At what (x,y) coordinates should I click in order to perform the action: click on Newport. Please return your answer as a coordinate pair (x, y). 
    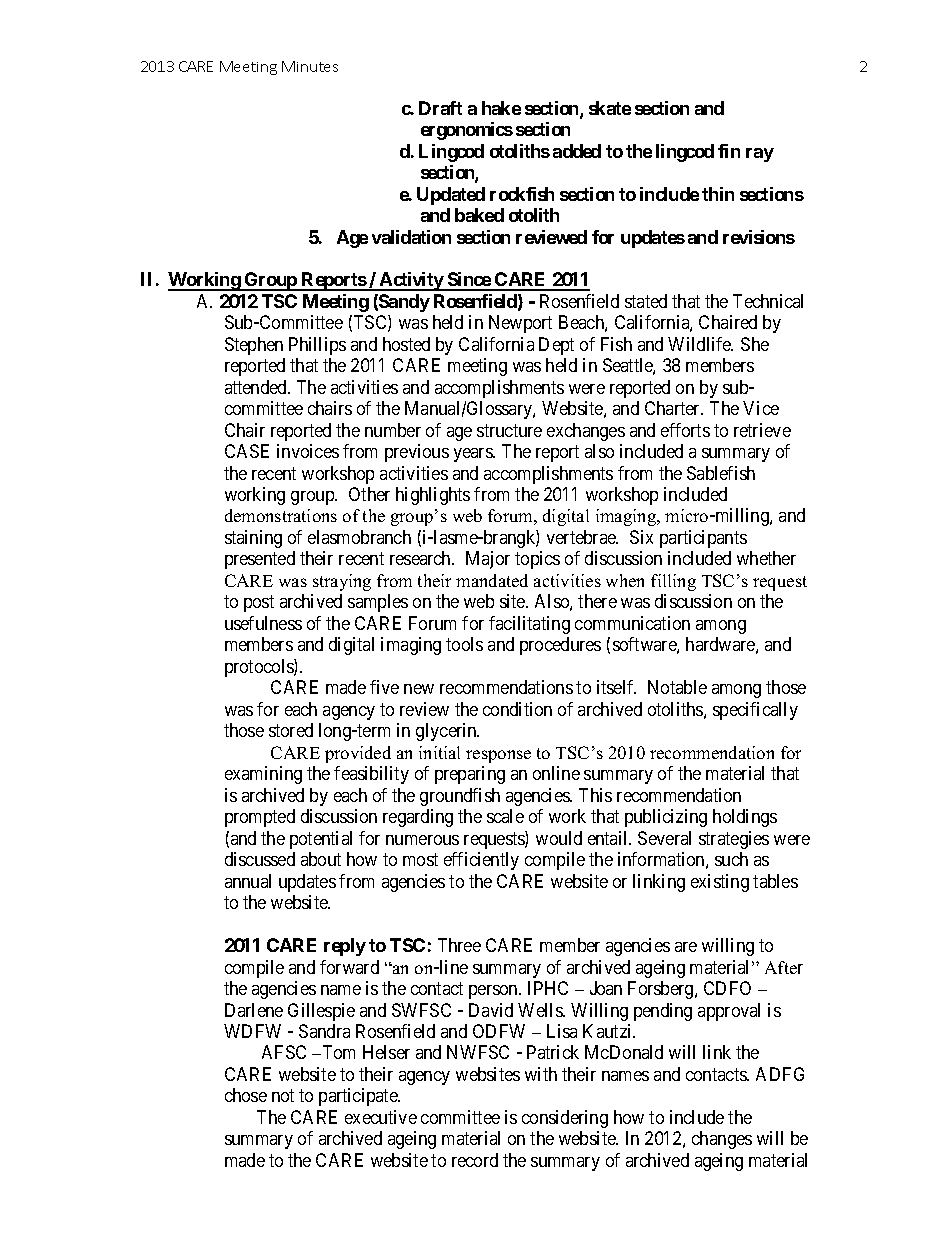
    Looking at the image, I should click on (520, 324).
